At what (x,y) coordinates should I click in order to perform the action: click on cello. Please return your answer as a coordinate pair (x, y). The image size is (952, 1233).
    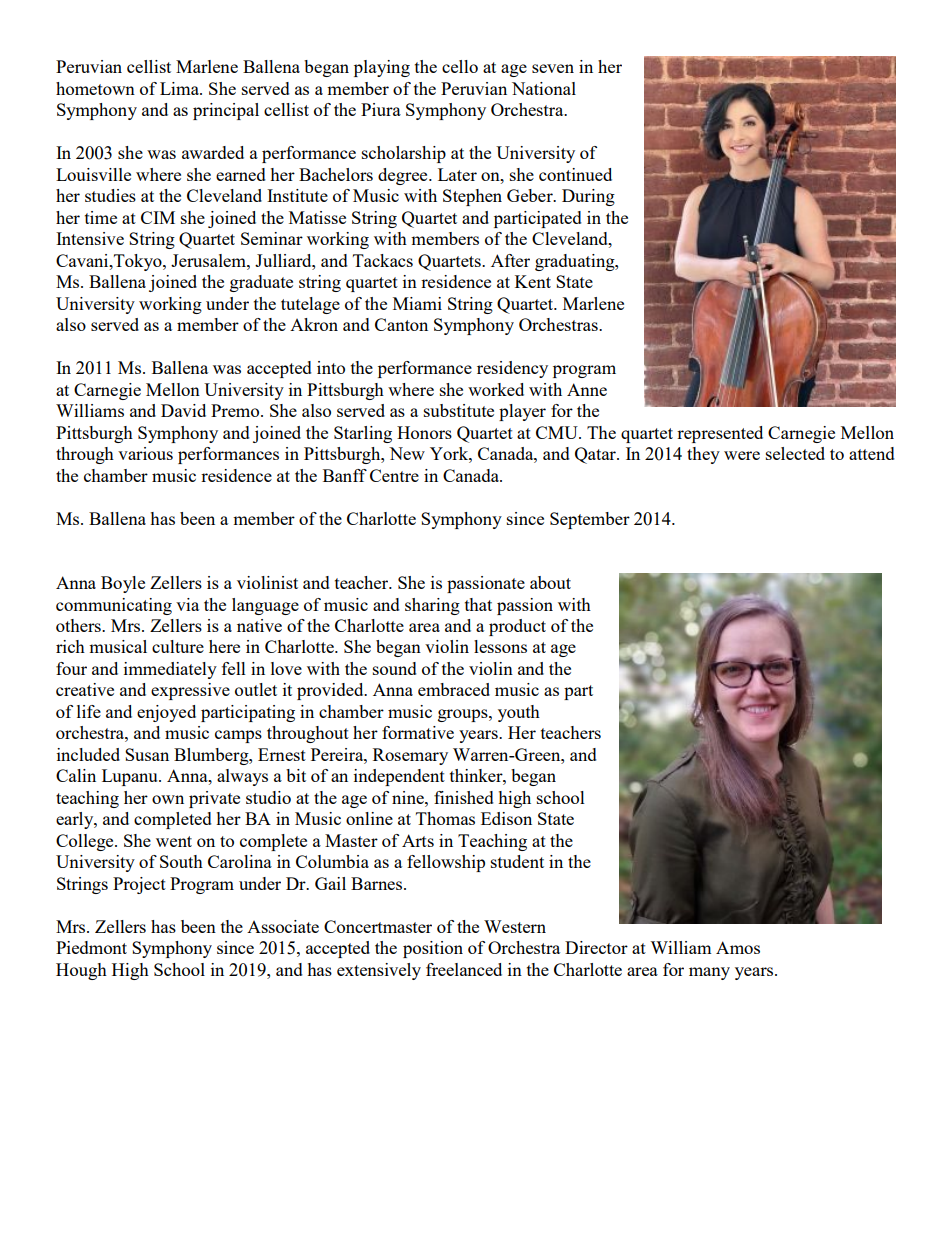
    Looking at the image, I should click on (460, 66).
